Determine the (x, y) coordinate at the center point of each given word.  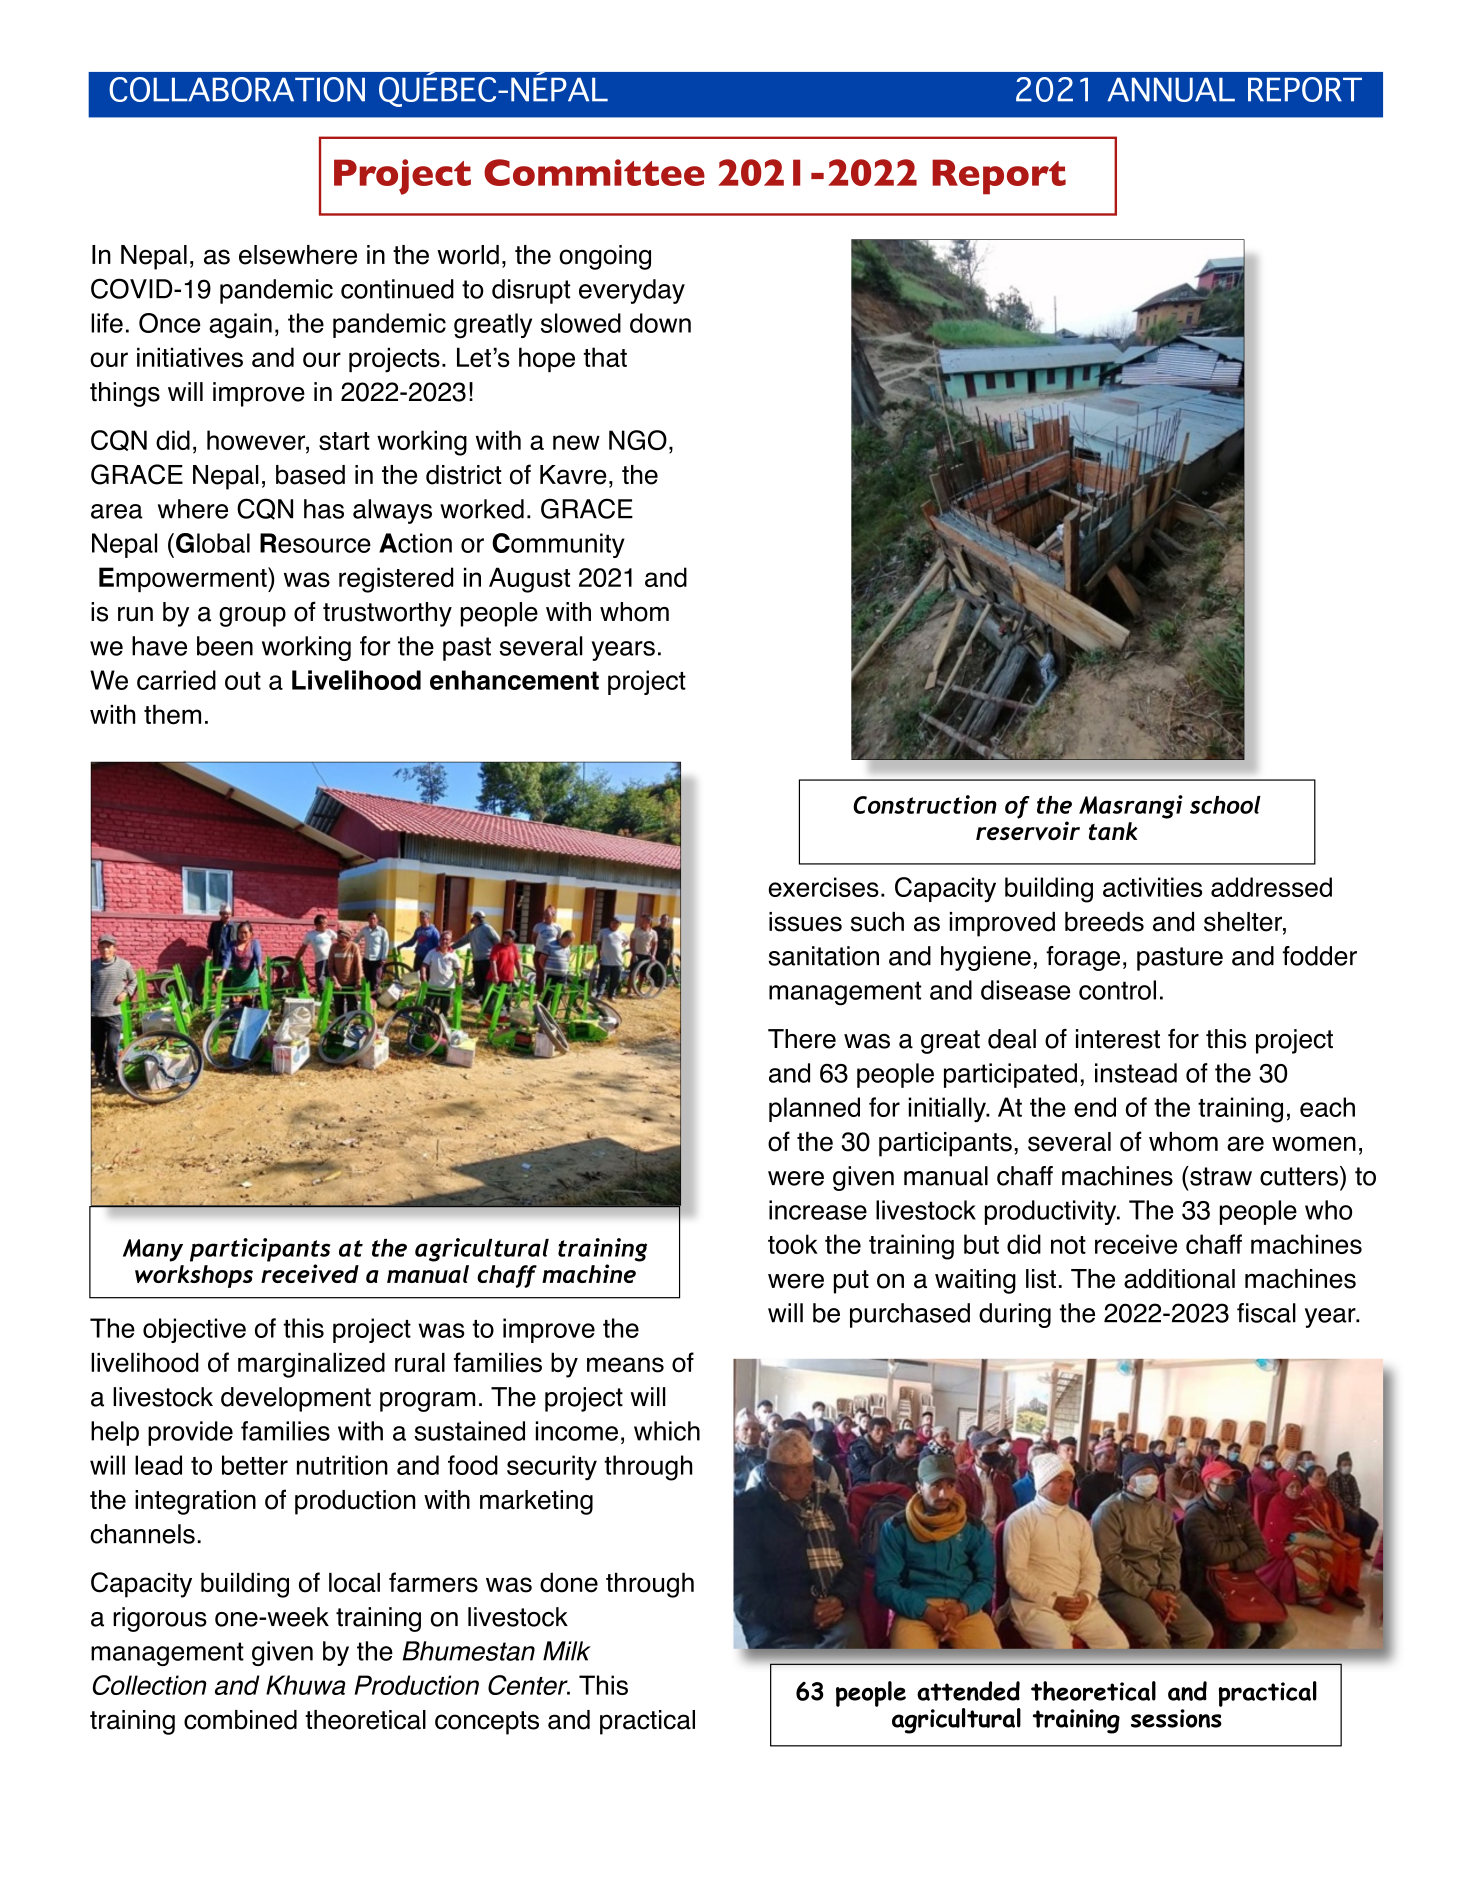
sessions (1176, 1718)
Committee (594, 172)
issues (805, 922)
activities (1152, 887)
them (172, 714)
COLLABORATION (237, 89)
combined (240, 1720)
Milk (567, 1651)
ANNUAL (1171, 89)
